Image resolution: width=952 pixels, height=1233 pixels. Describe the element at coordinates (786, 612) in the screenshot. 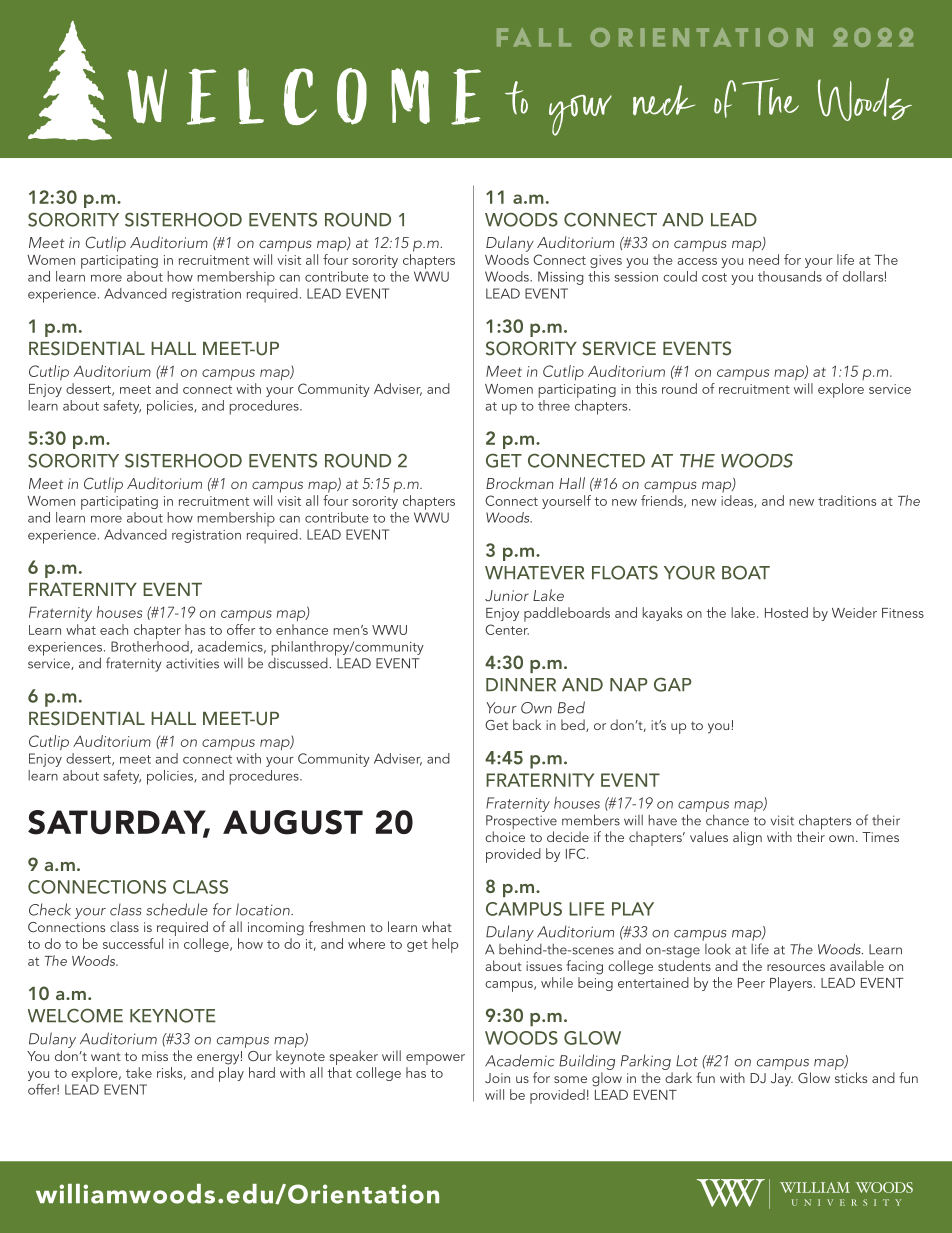

I see `Hosted` at that location.
